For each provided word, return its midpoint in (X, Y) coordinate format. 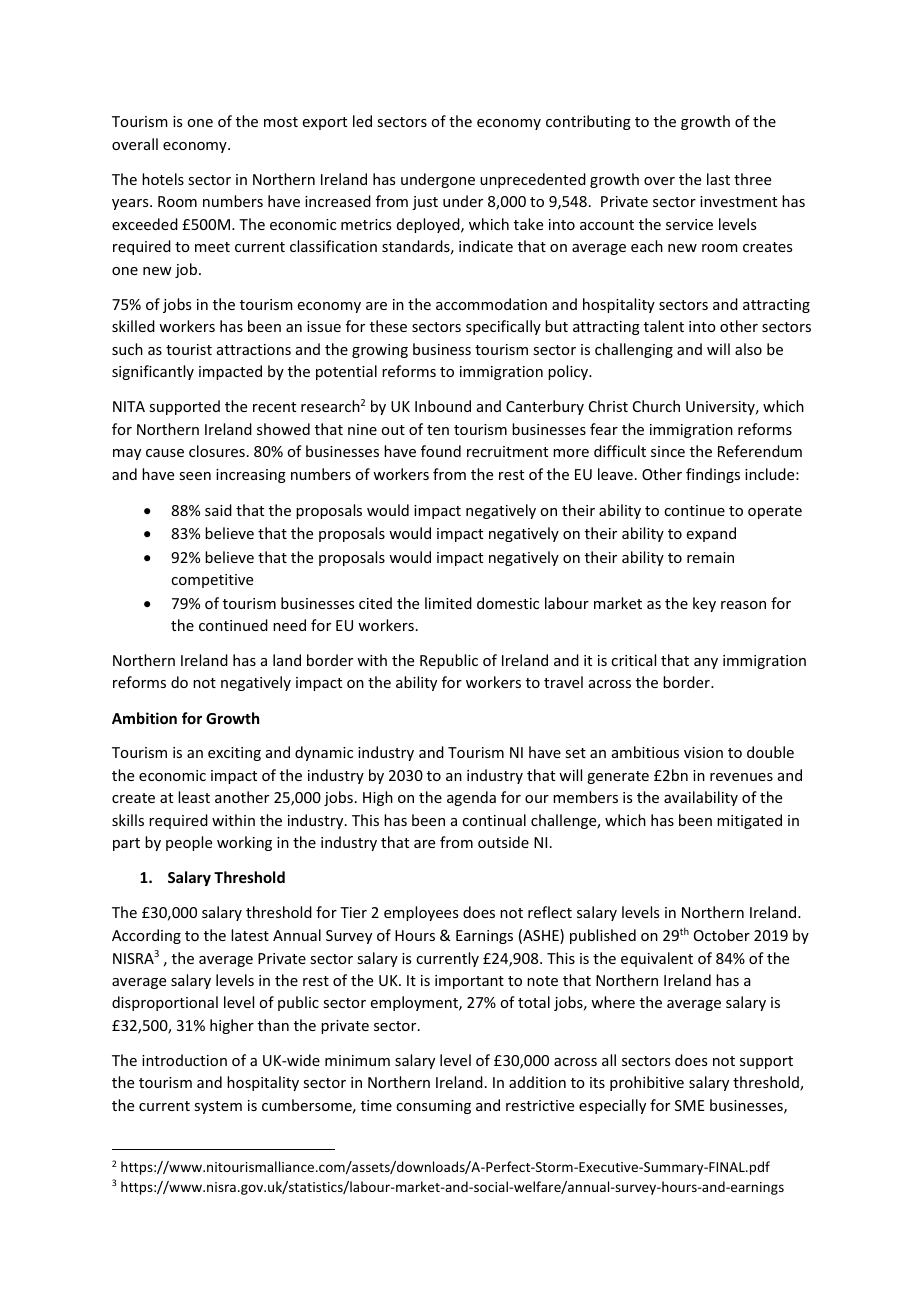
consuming (433, 1107)
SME (689, 1105)
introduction (184, 1060)
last (718, 179)
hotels (163, 179)
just (425, 203)
